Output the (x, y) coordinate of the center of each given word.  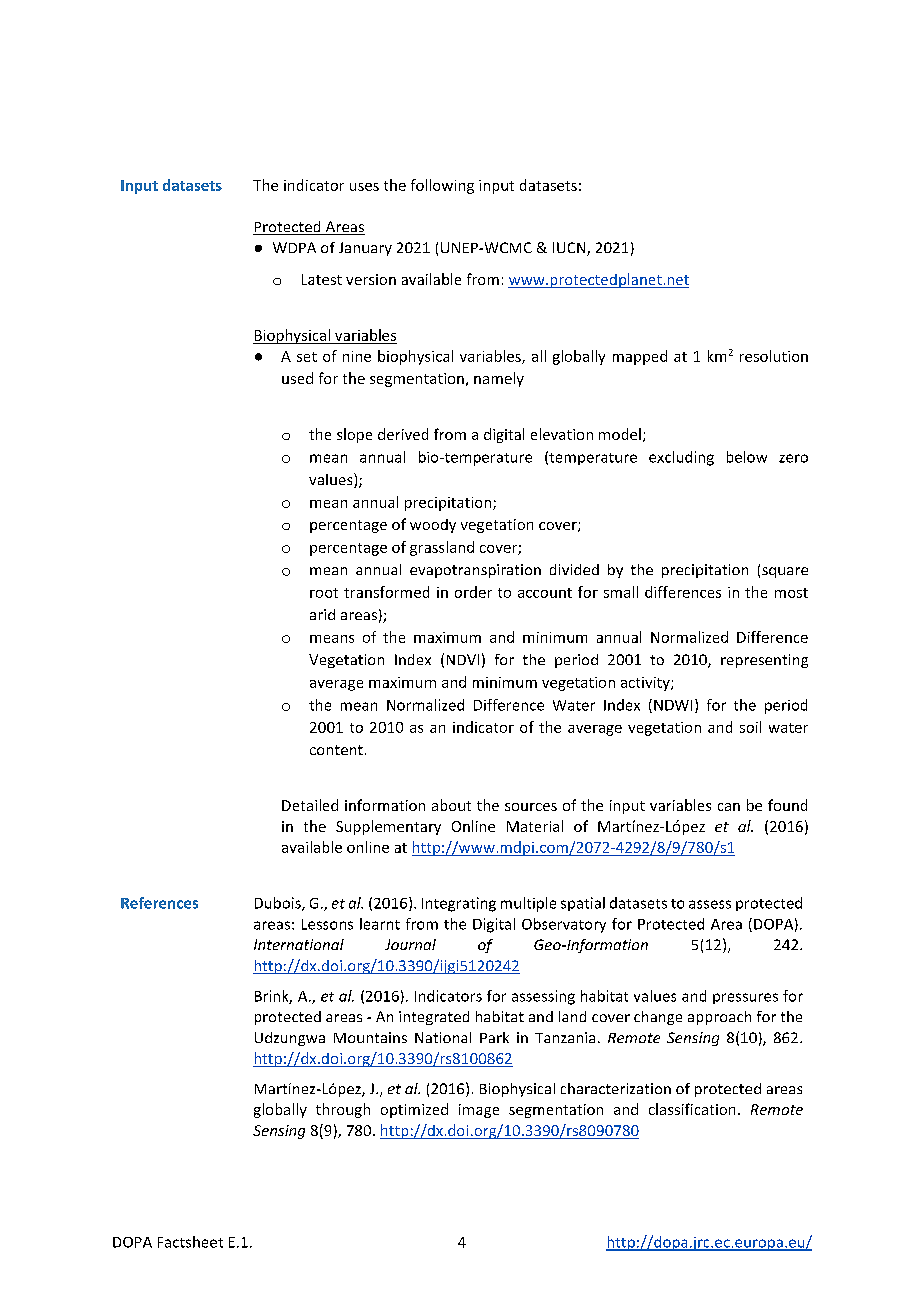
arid (322, 614)
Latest (322, 279)
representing (764, 661)
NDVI (463, 659)
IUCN (570, 249)
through (343, 1110)
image (479, 1111)
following (442, 186)
